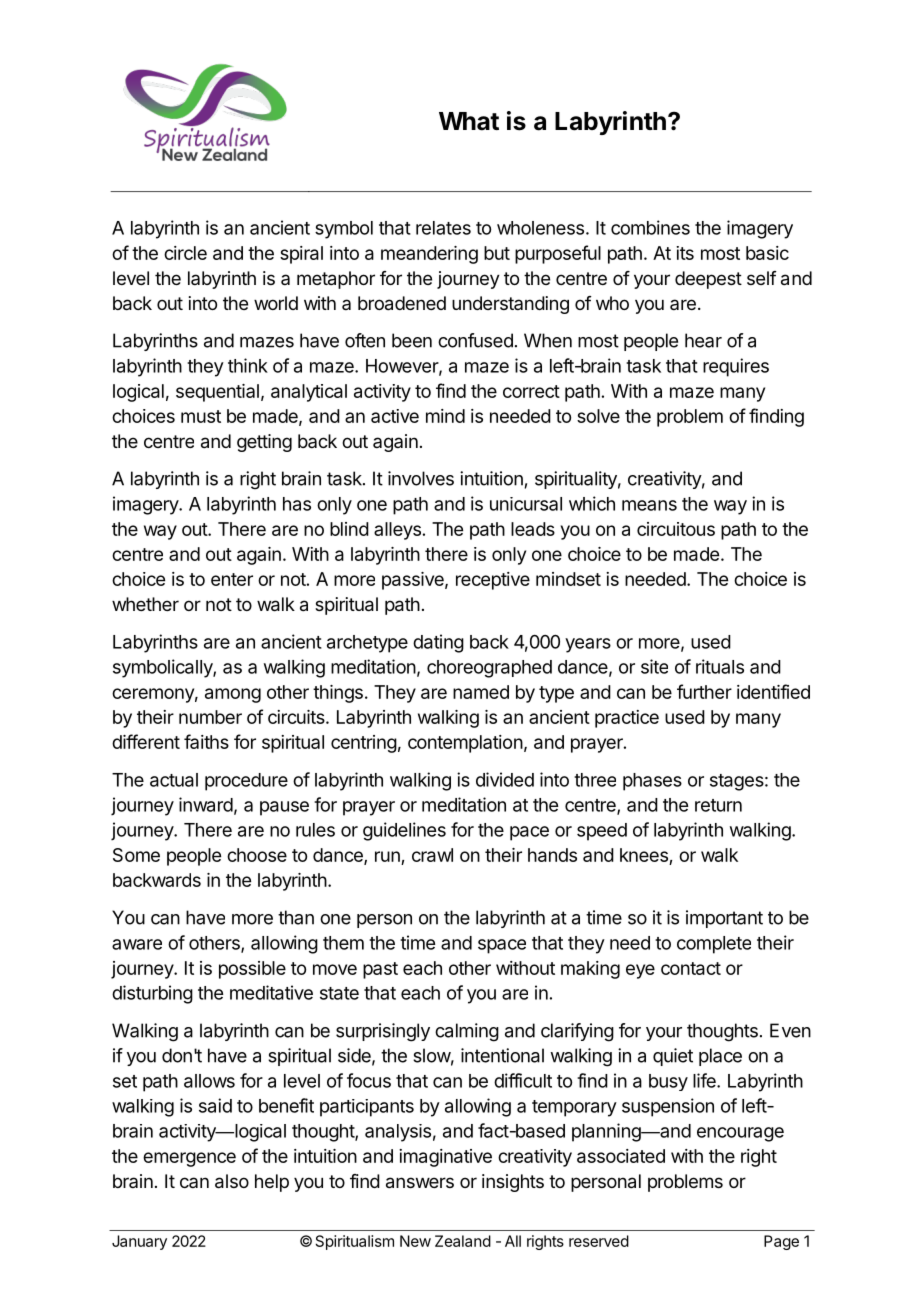  I want to click on requires, so click(736, 367).
